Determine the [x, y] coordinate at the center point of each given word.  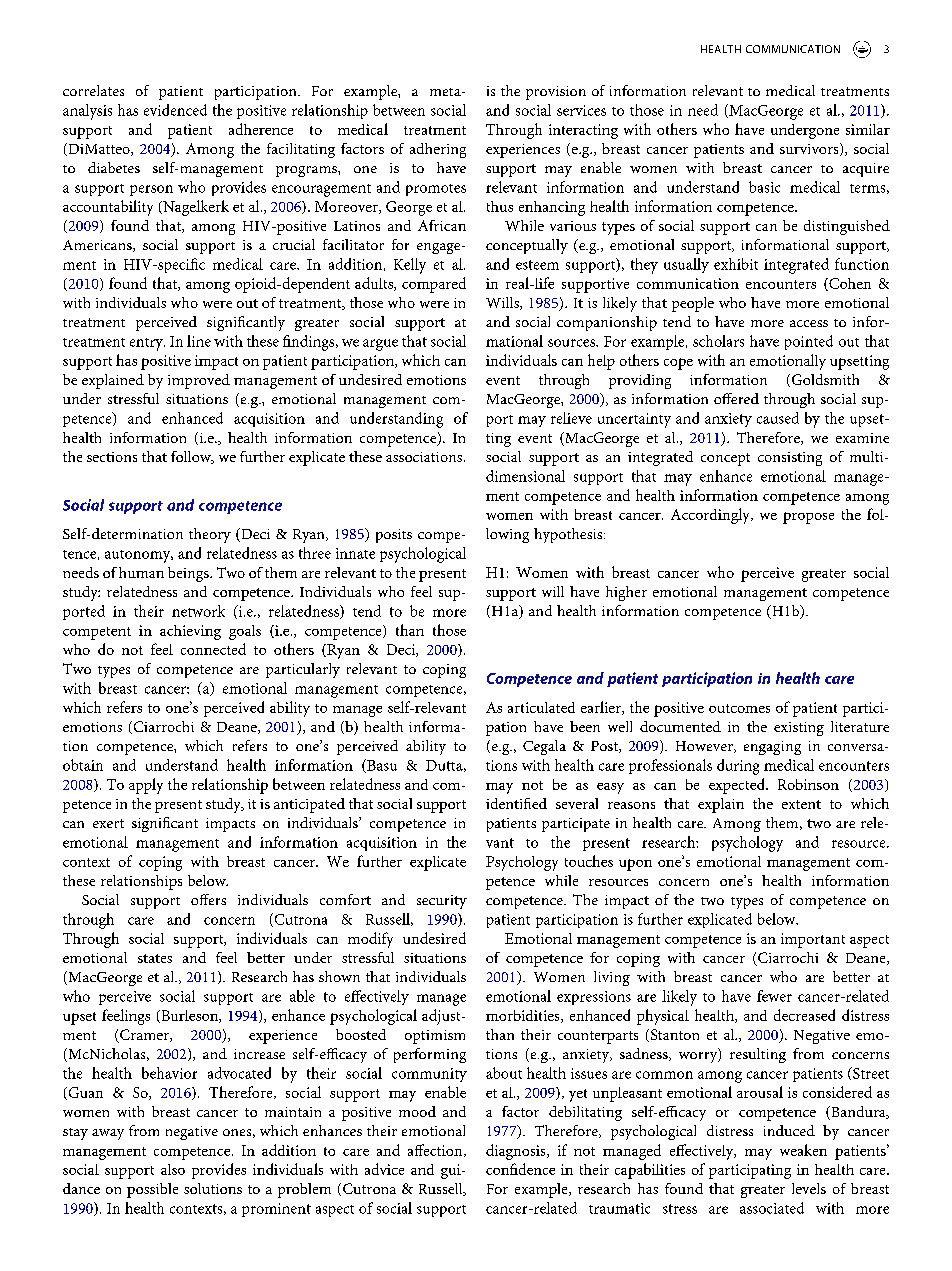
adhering [438, 150]
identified [516, 803]
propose [808, 518]
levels [809, 1188]
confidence [520, 1169]
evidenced [175, 110]
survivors [810, 149]
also [173, 1169]
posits [394, 536]
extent [801, 804]
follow [192, 457]
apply [146, 786]
